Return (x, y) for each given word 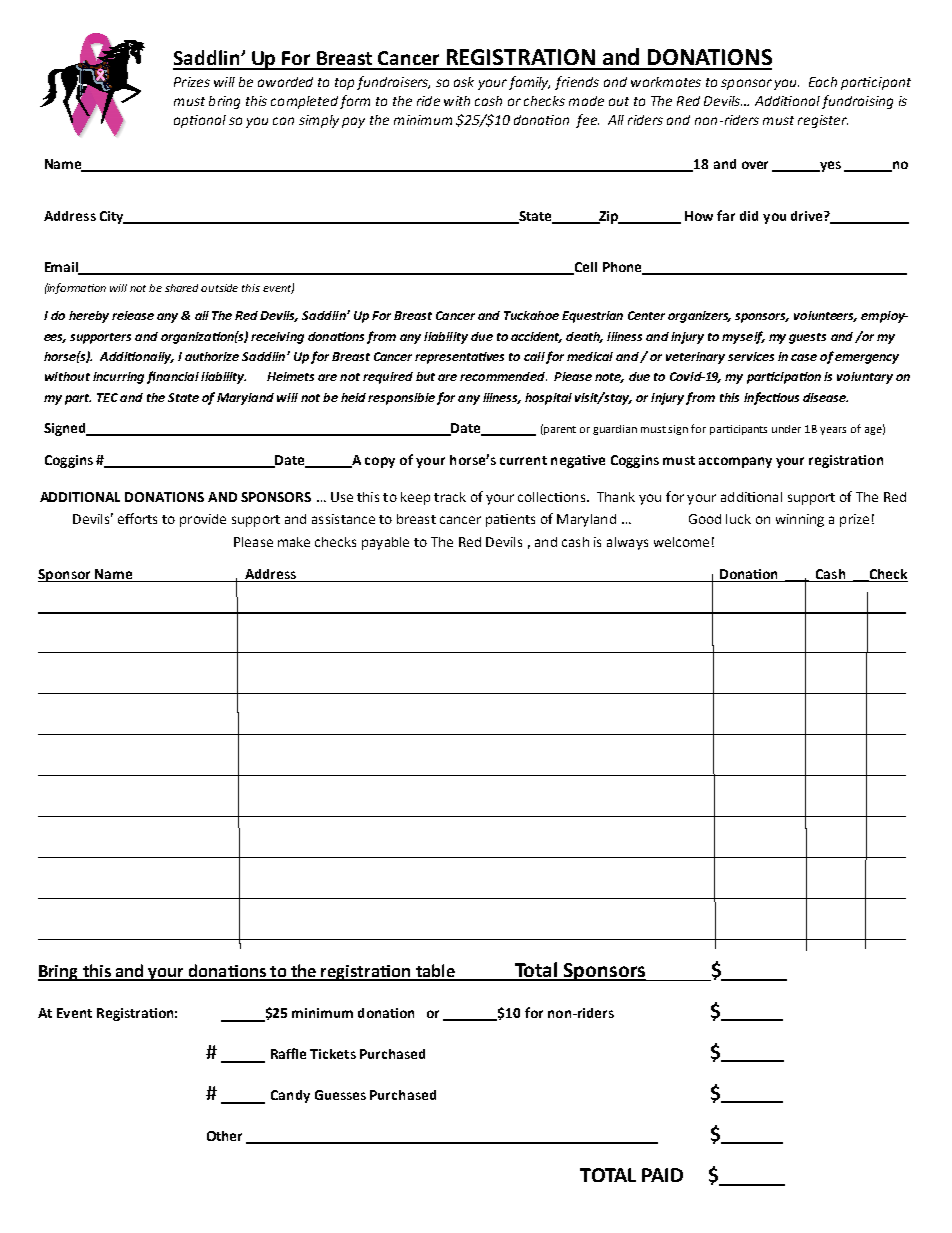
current (523, 460)
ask (464, 82)
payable (385, 543)
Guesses (340, 1095)
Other (224, 1136)
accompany (735, 462)
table (435, 972)
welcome (681, 542)
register (823, 121)
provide (203, 520)
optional (200, 121)
